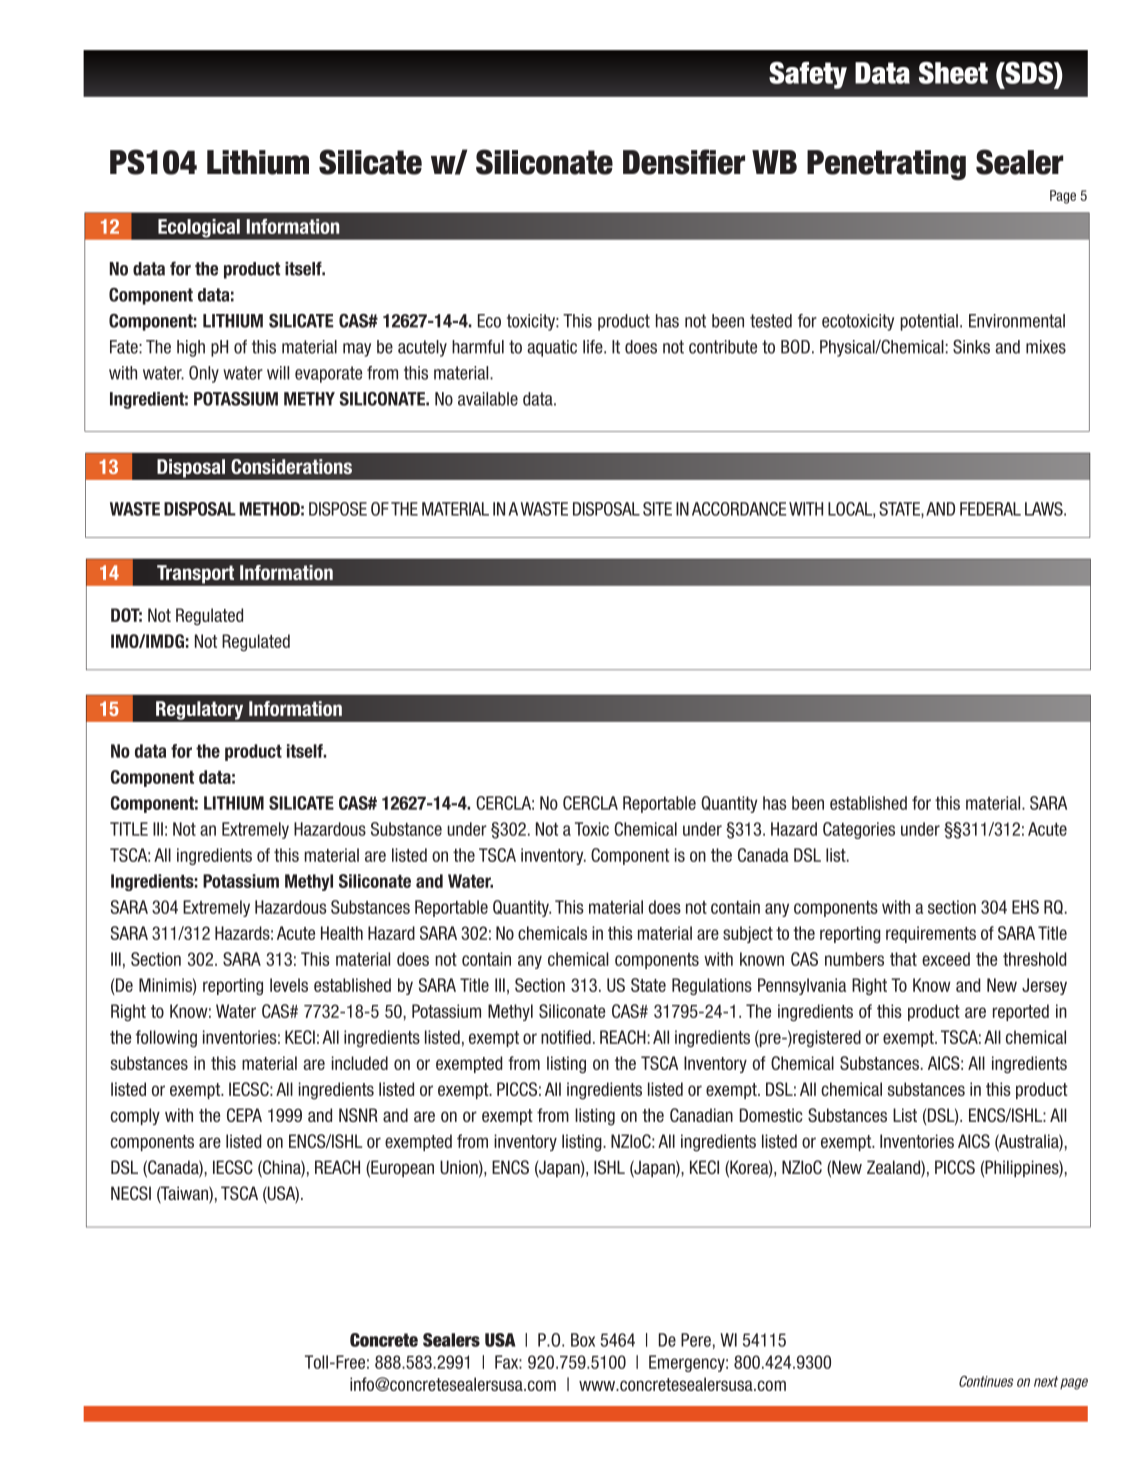  What do you see at coordinates (990, 509) in the screenshot?
I see `FEDERAL` at bounding box center [990, 509].
